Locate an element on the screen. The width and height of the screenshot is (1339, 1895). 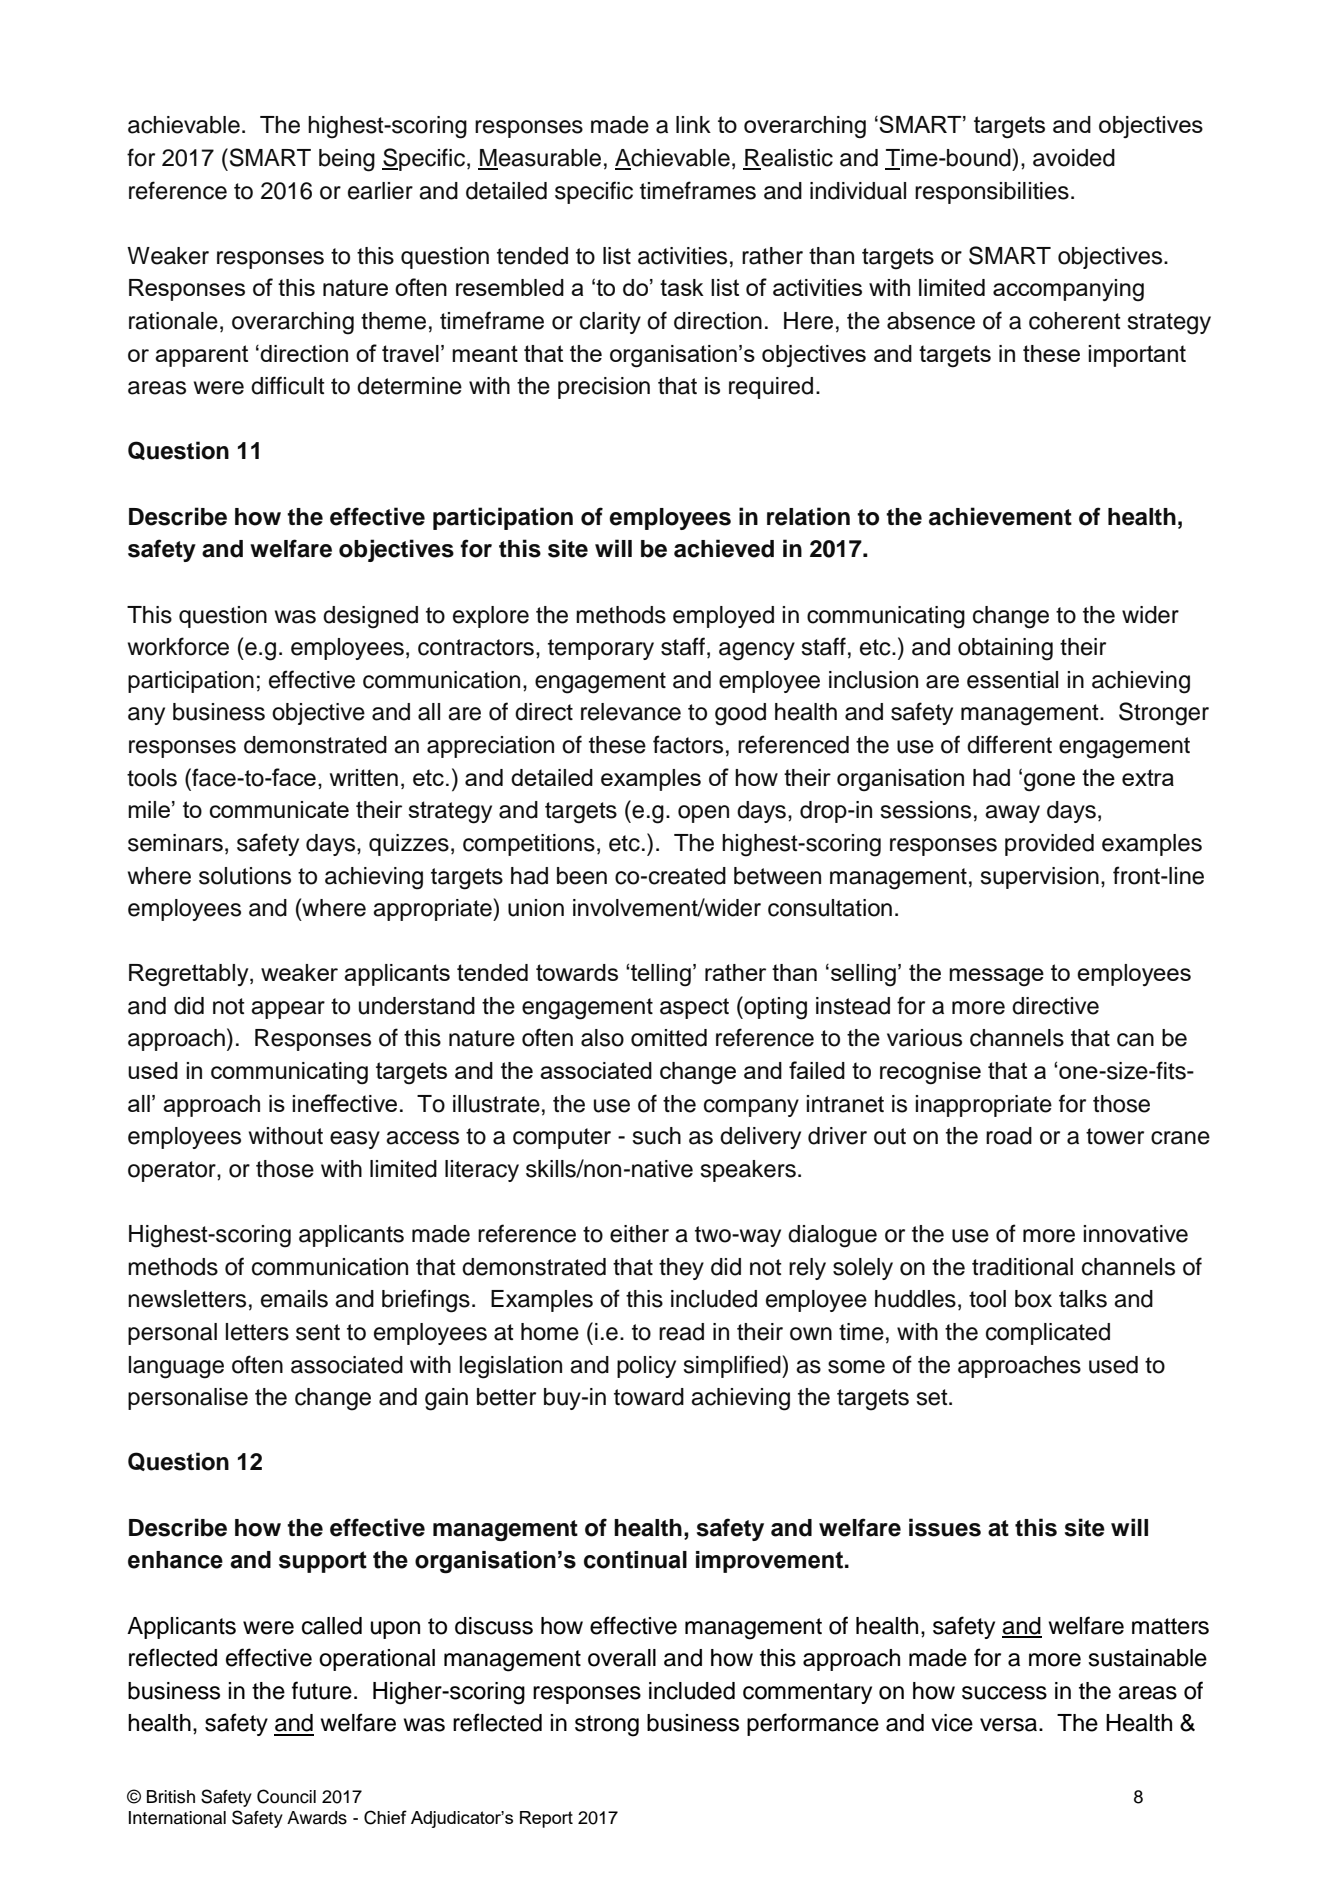
avoided is located at coordinates (1074, 158).
